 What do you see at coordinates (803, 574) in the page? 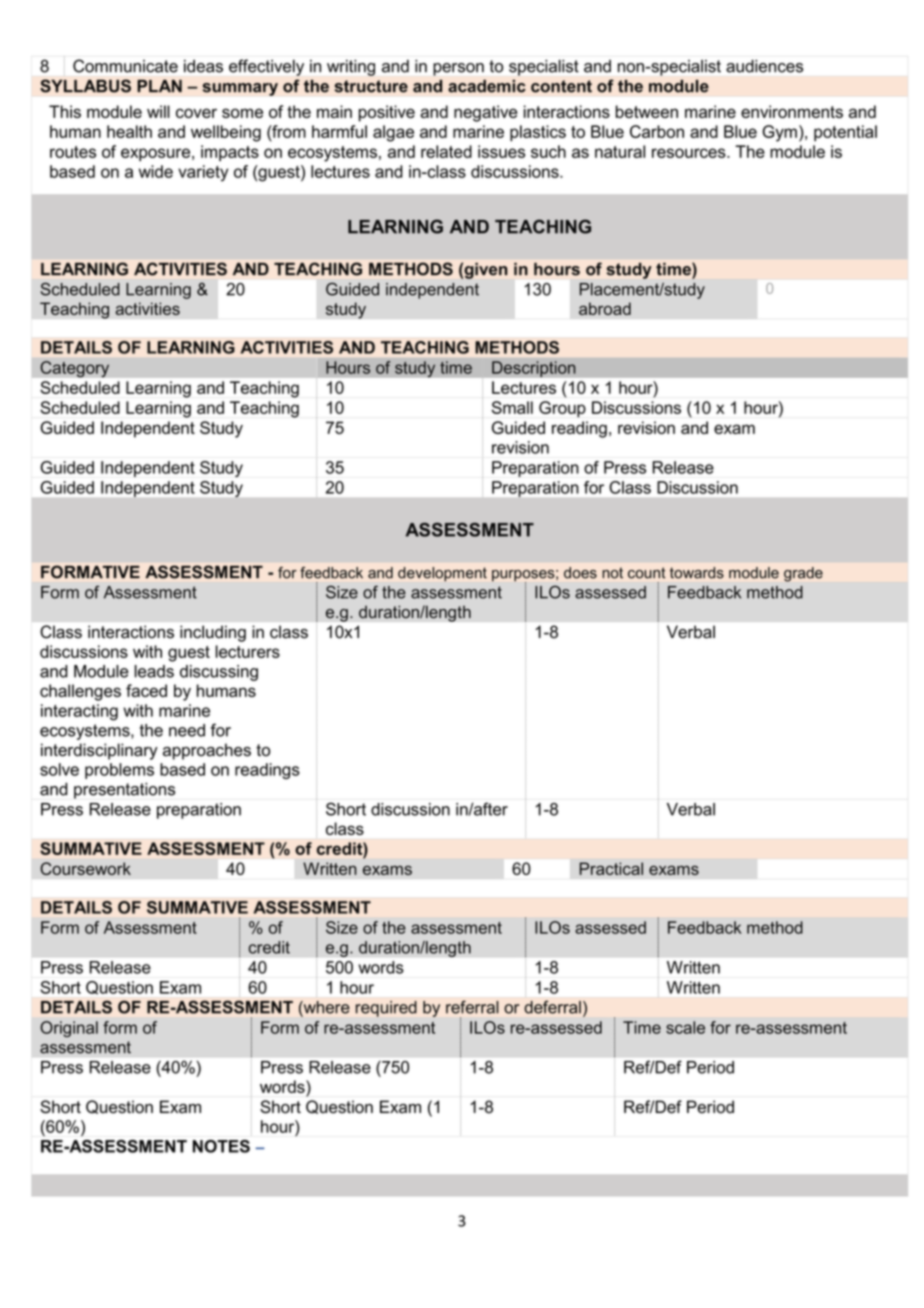
I see `grade` at bounding box center [803, 574].
